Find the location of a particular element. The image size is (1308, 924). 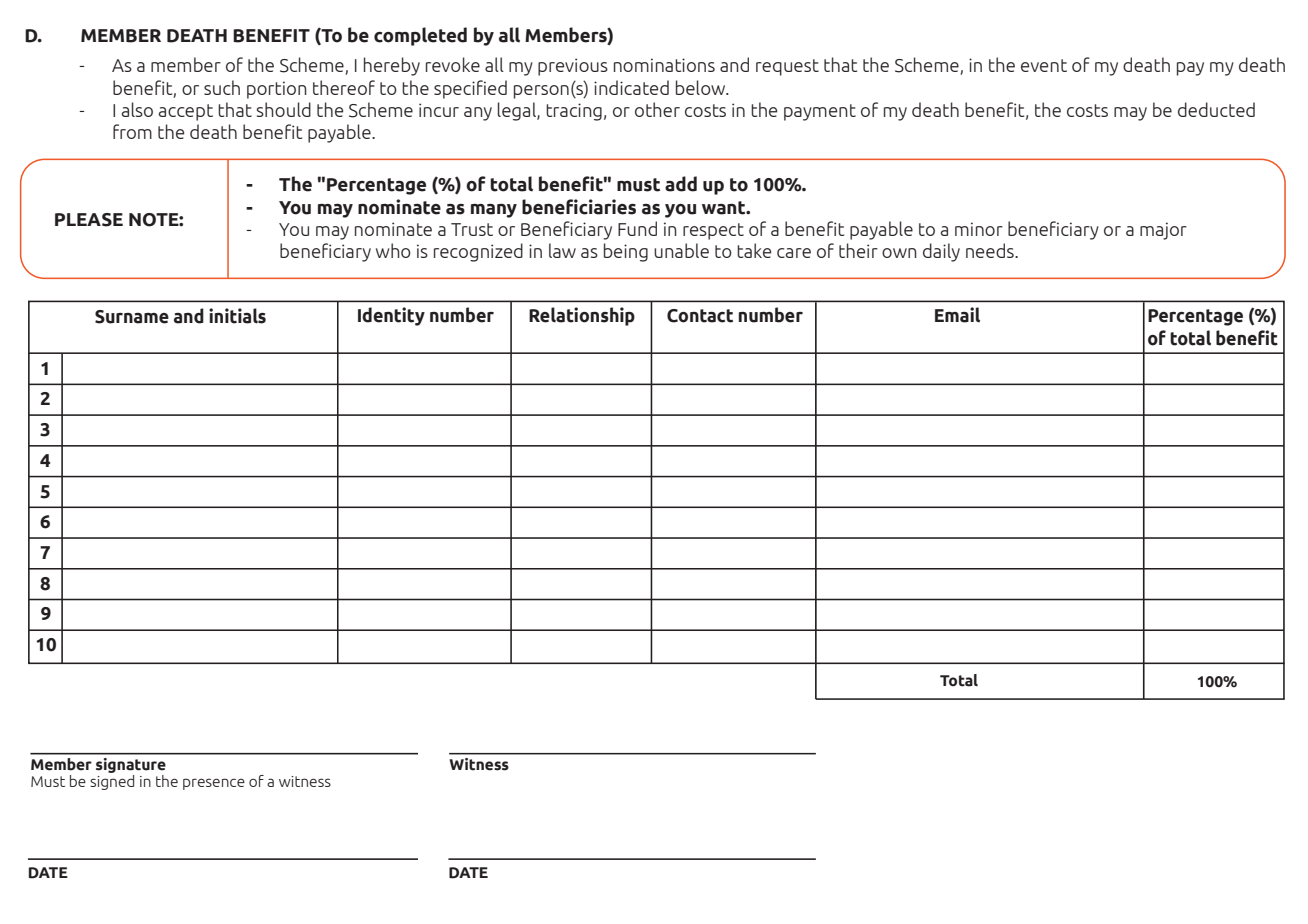

Fund is located at coordinates (637, 228).
